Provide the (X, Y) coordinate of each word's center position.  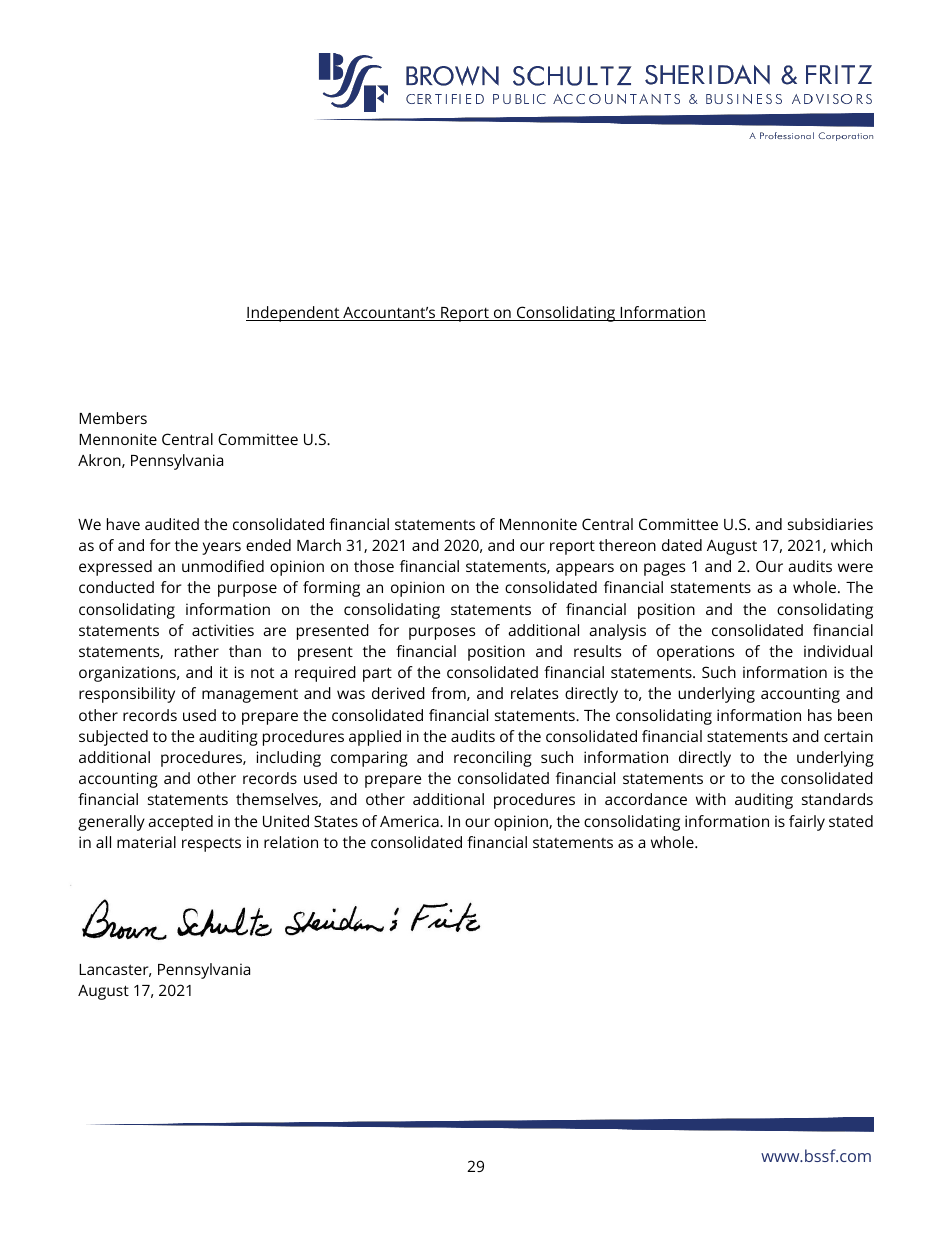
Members (113, 418)
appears (585, 569)
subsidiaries (830, 524)
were (855, 567)
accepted (180, 823)
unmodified (223, 566)
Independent (294, 314)
